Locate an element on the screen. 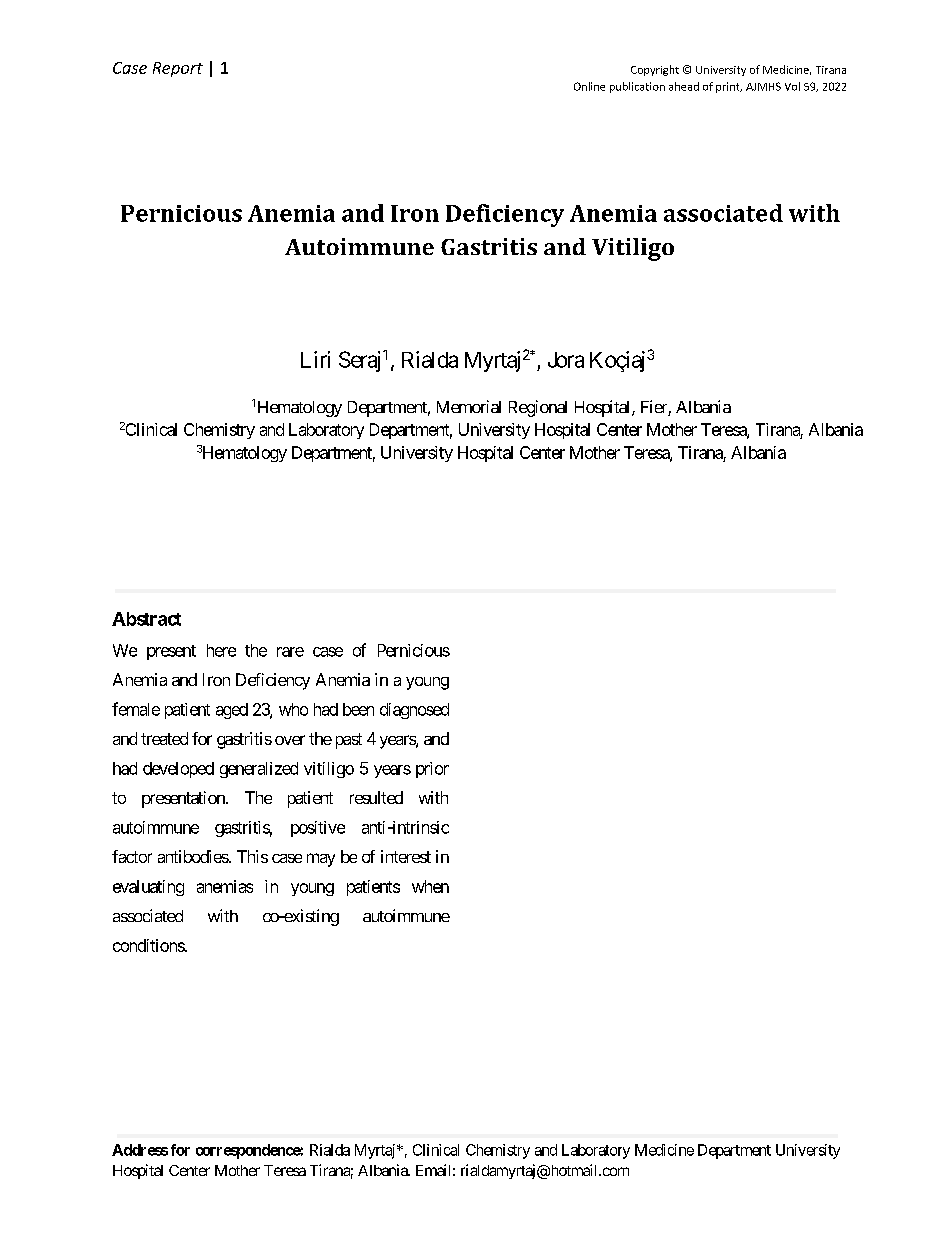 This screenshot has width=952, height=1233. Memorial is located at coordinates (469, 406).
